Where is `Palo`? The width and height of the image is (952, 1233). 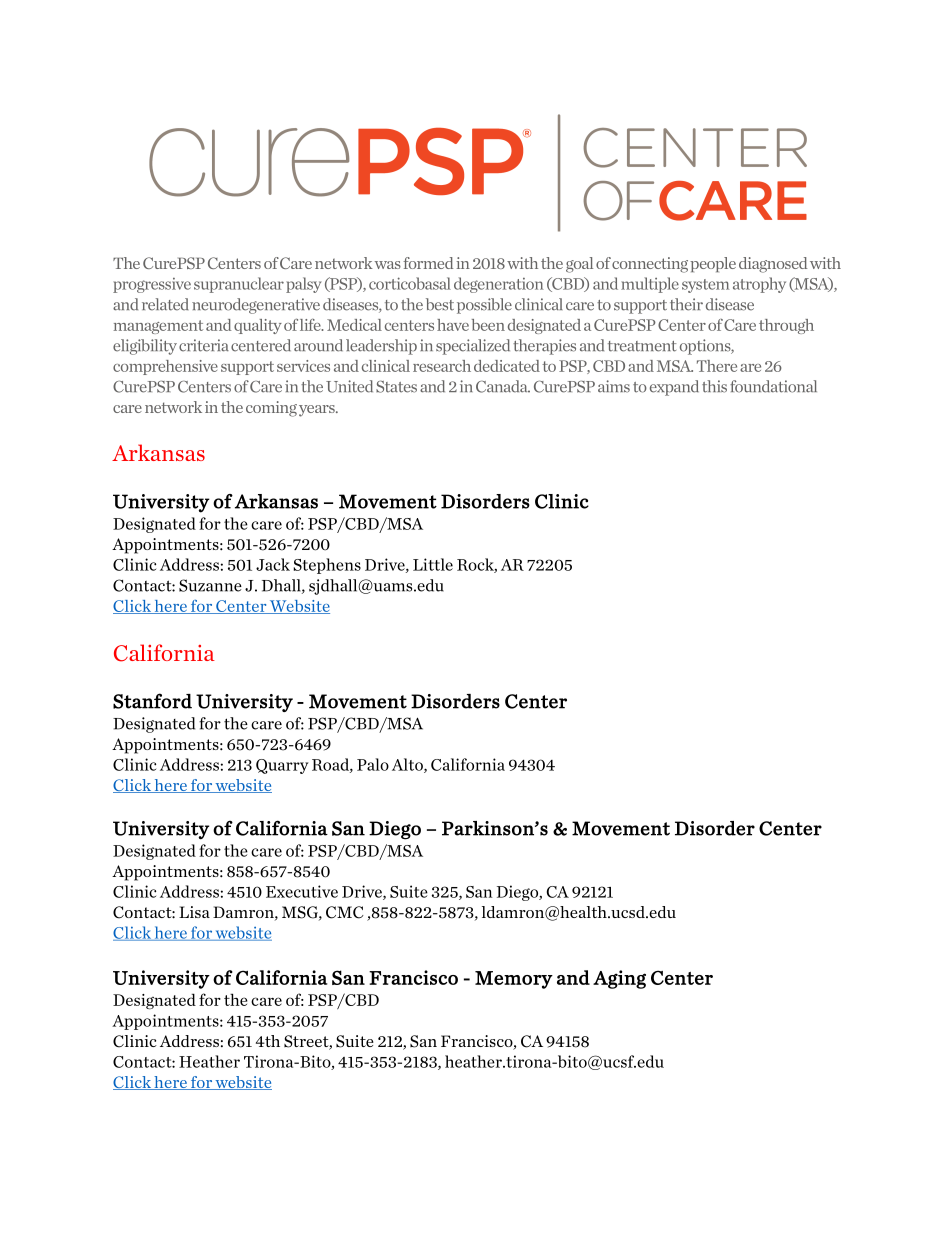
Palo is located at coordinates (373, 764).
